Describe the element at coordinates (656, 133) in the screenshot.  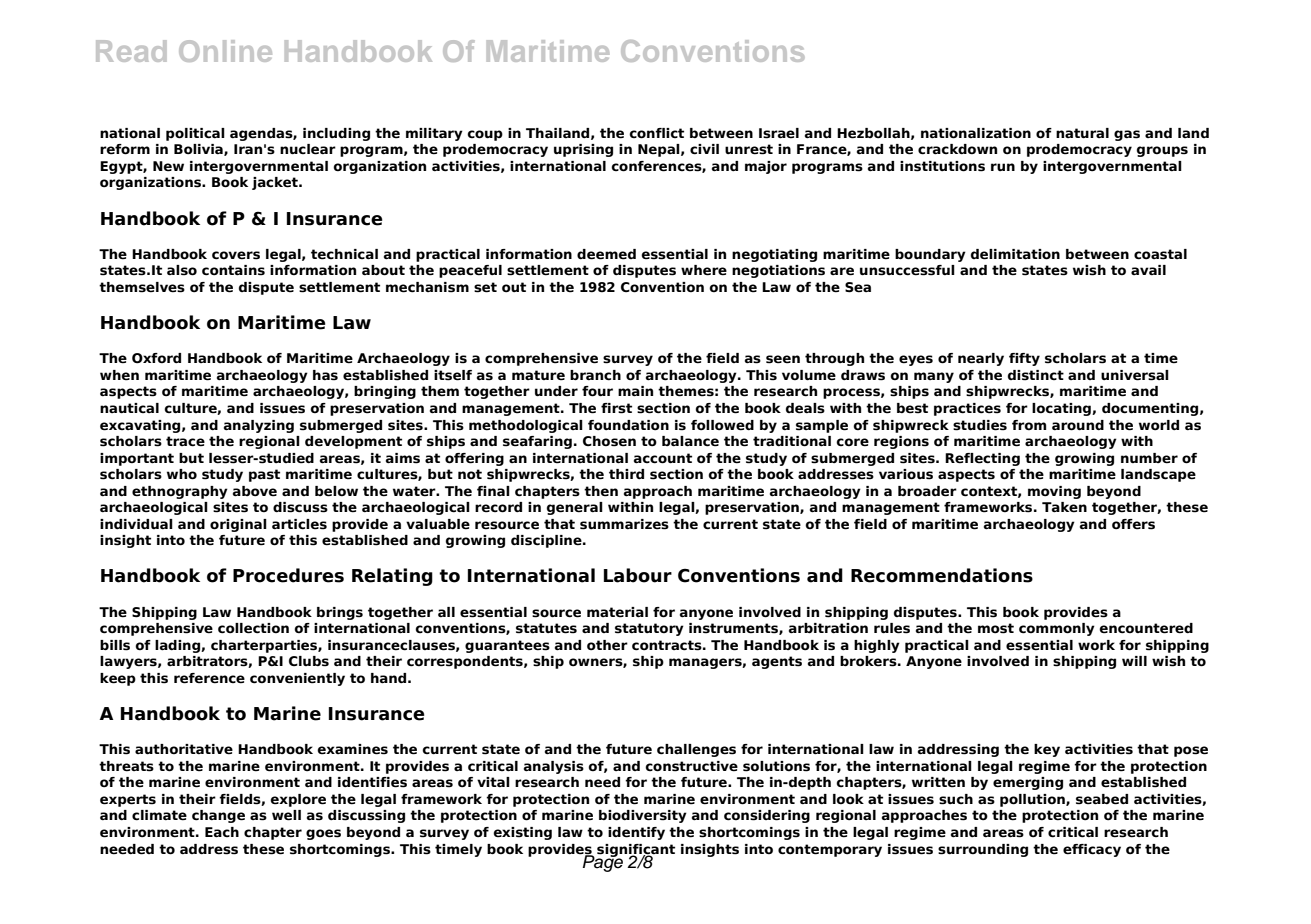
I see `conflict` at that location.
